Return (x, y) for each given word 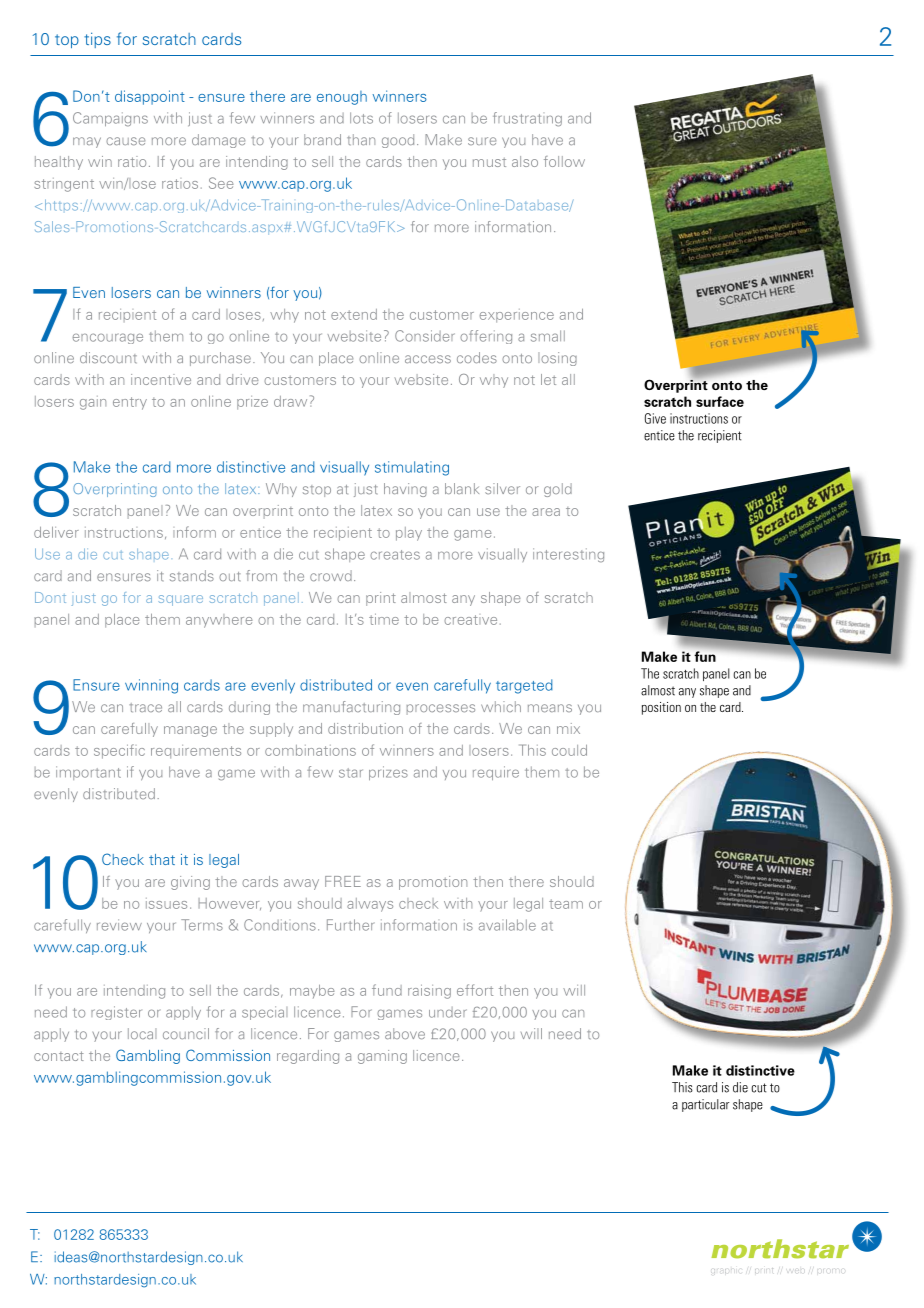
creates (395, 555)
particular (705, 1105)
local (142, 1033)
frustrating (527, 119)
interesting (568, 555)
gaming (382, 1057)
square (180, 600)
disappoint (150, 97)
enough (342, 98)
